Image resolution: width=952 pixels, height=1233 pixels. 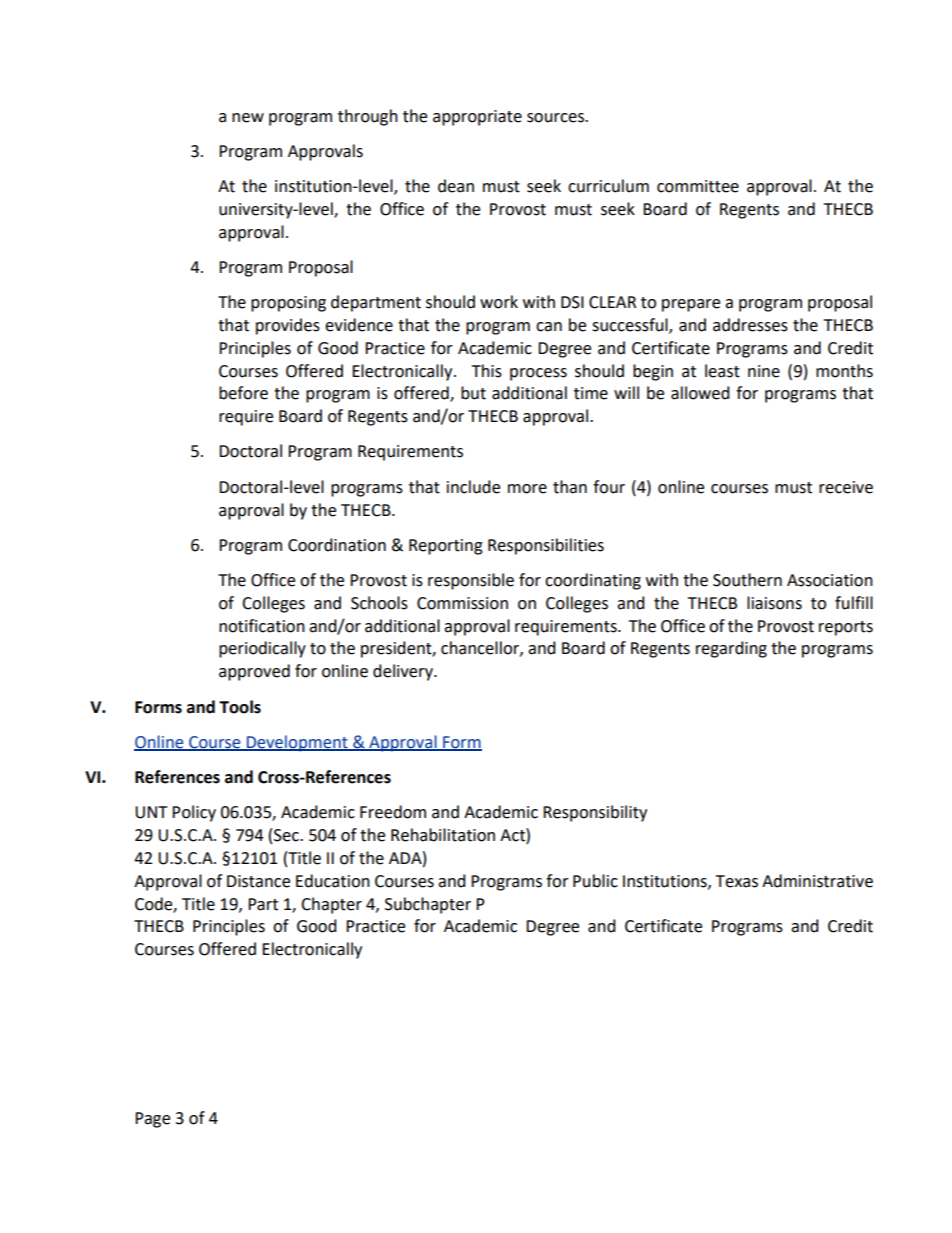 What do you see at coordinates (595, 881) in the screenshot?
I see `Public` at bounding box center [595, 881].
